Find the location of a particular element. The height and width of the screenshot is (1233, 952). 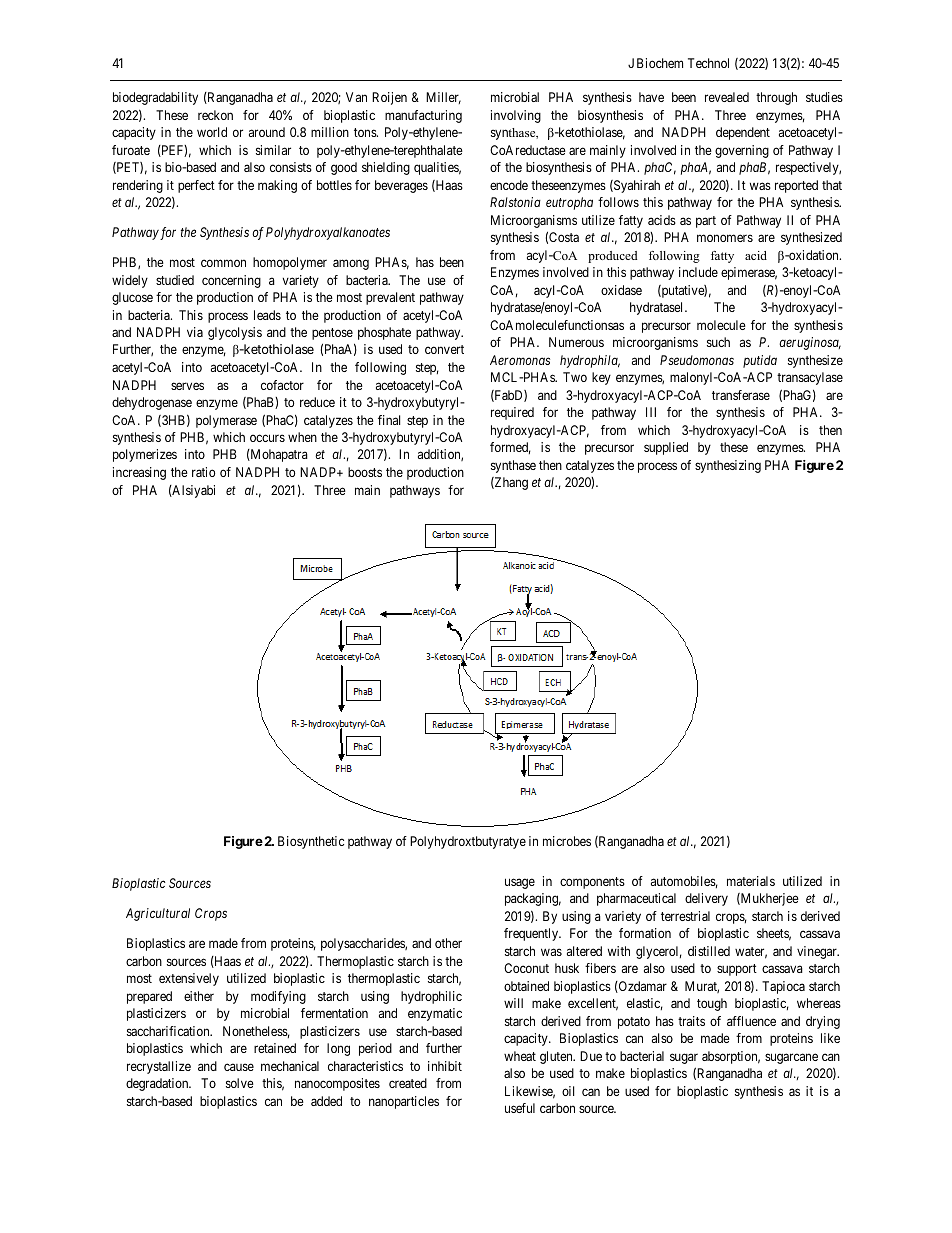

formed is located at coordinates (510, 448).
